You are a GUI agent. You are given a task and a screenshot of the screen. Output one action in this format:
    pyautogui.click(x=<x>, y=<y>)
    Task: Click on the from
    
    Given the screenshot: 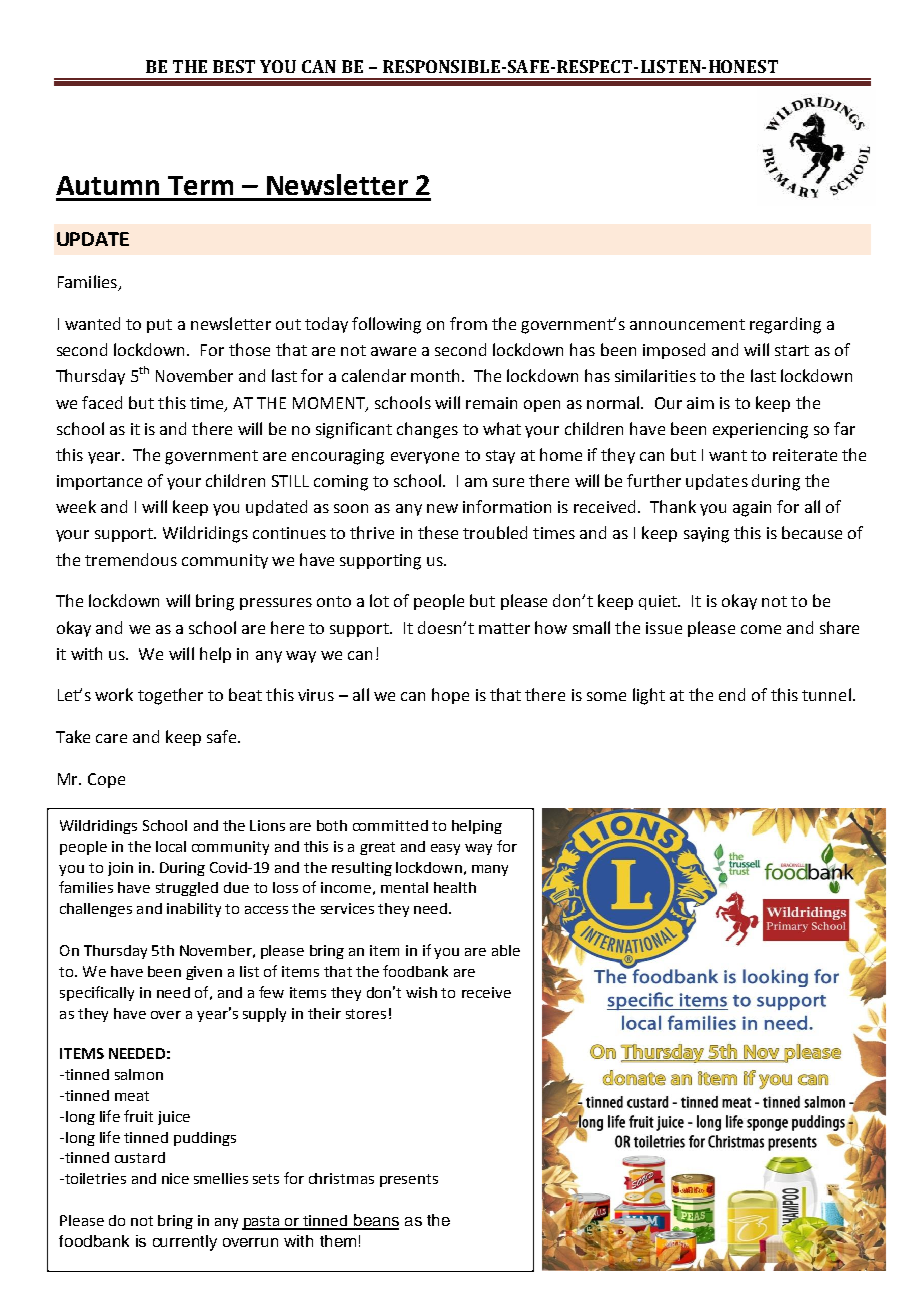 What is the action you would take?
    pyautogui.click(x=468, y=323)
